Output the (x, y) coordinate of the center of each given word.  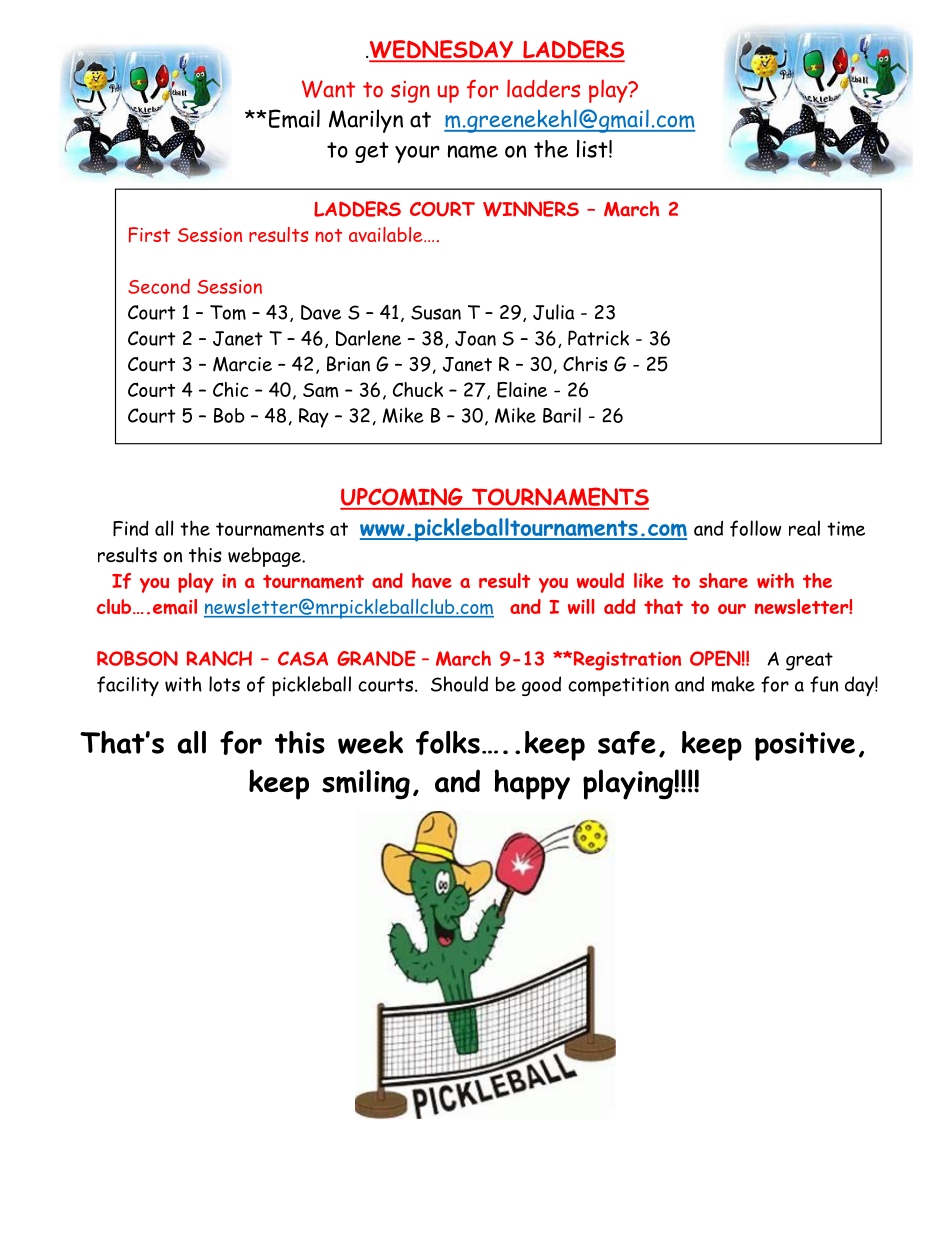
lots (224, 684)
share (723, 580)
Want (328, 89)
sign (410, 92)
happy (532, 784)
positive (805, 746)
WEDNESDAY (441, 50)
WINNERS (531, 209)
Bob (229, 415)
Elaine (522, 390)
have (432, 580)
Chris (585, 364)
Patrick (598, 338)
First (149, 235)
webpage (265, 557)
